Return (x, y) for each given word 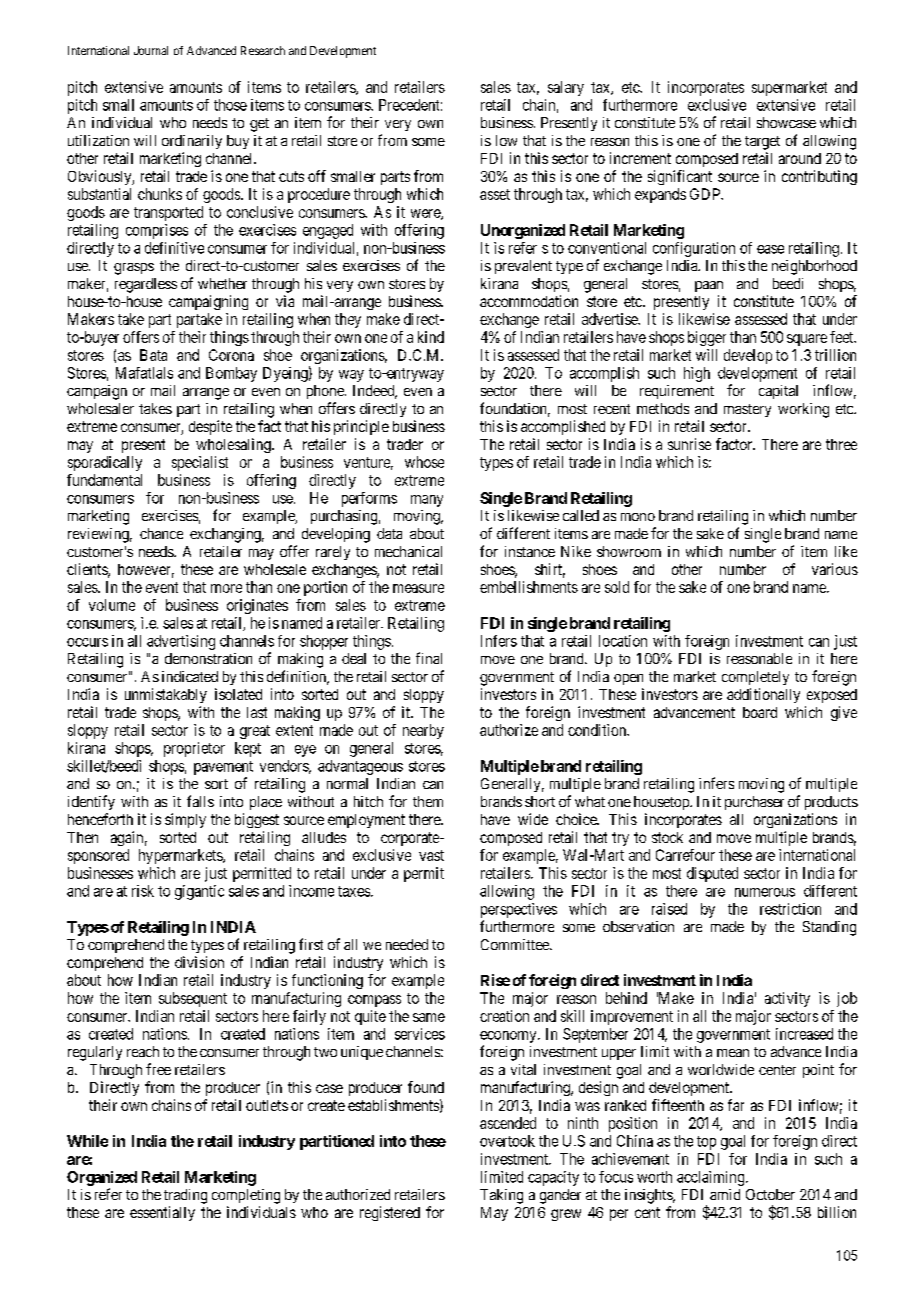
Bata (153, 355)
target (762, 143)
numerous (765, 892)
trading (185, 1196)
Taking (501, 1196)
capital (778, 392)
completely (755, 678)
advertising (181, 642)
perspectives (519, 910)
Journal (151, 50)
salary (566, 88)
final (429, 658)
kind (431, 337)
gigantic (199, 892)
